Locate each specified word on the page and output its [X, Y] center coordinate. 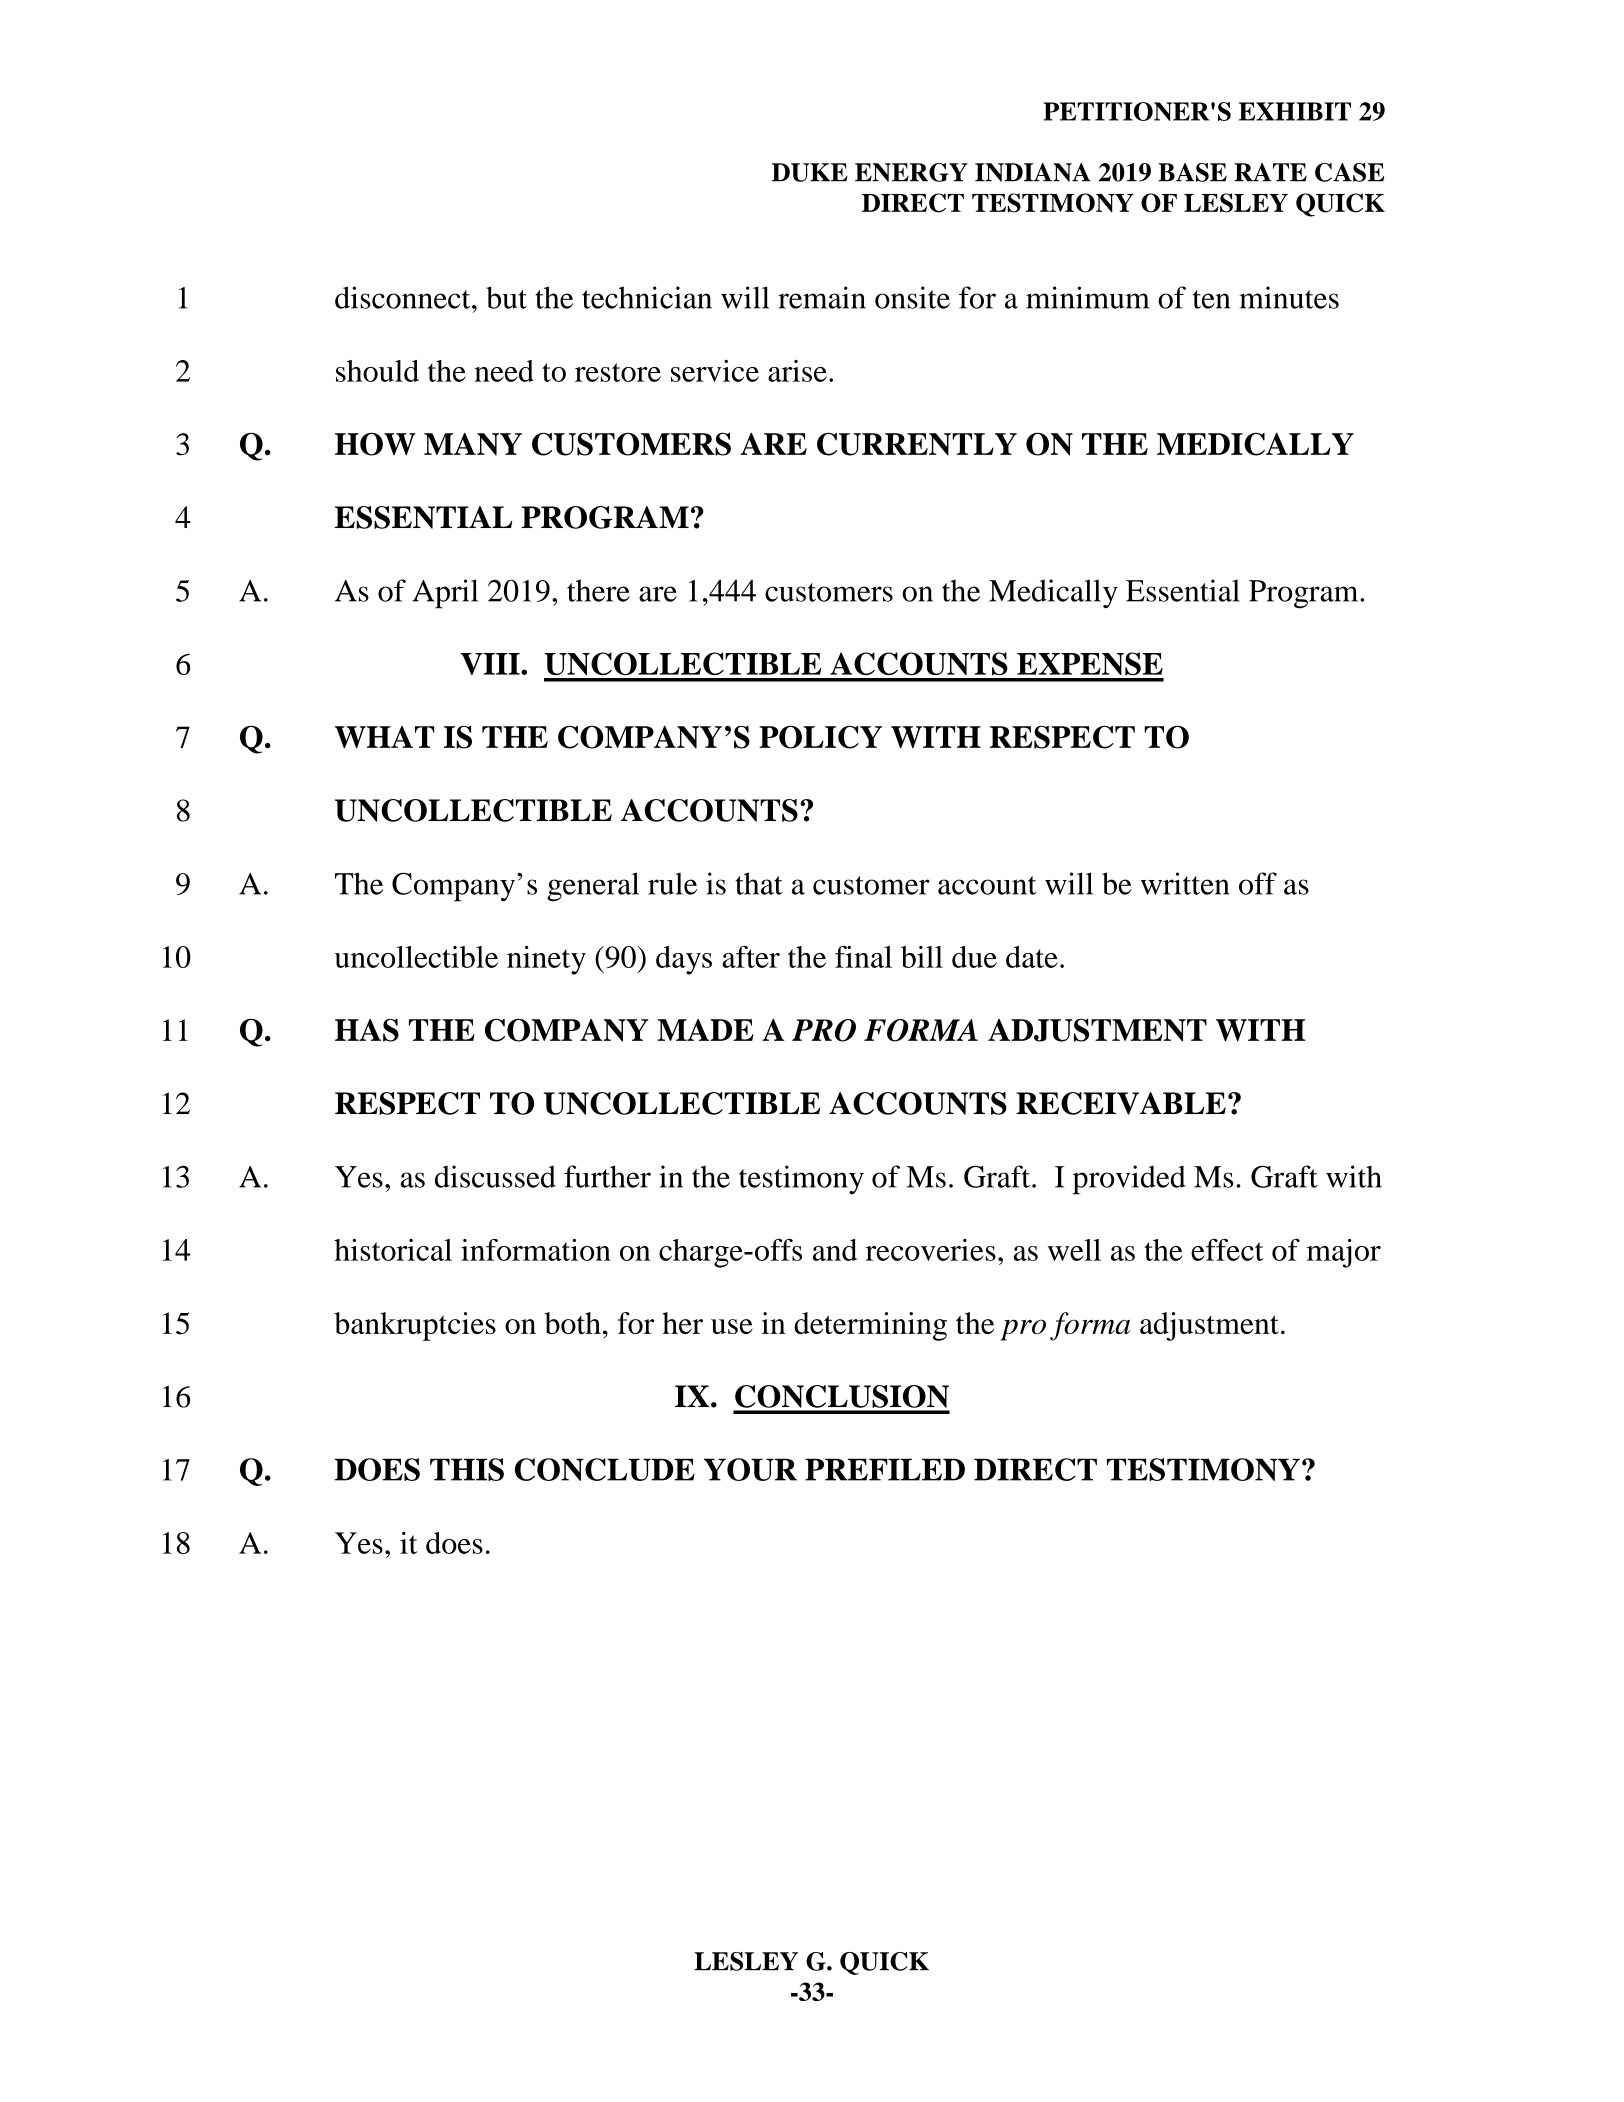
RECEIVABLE [1121, 1103]
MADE [705, 1030]
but [506, 297]
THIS [467, 1469]
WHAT [385, 737]
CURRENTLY [917, 444]
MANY [473, 444]
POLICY [820, 737]
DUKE [810, 172]
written [1185, 883]
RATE [1270, 172]
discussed [495, 1176]
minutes [1289, 297]
